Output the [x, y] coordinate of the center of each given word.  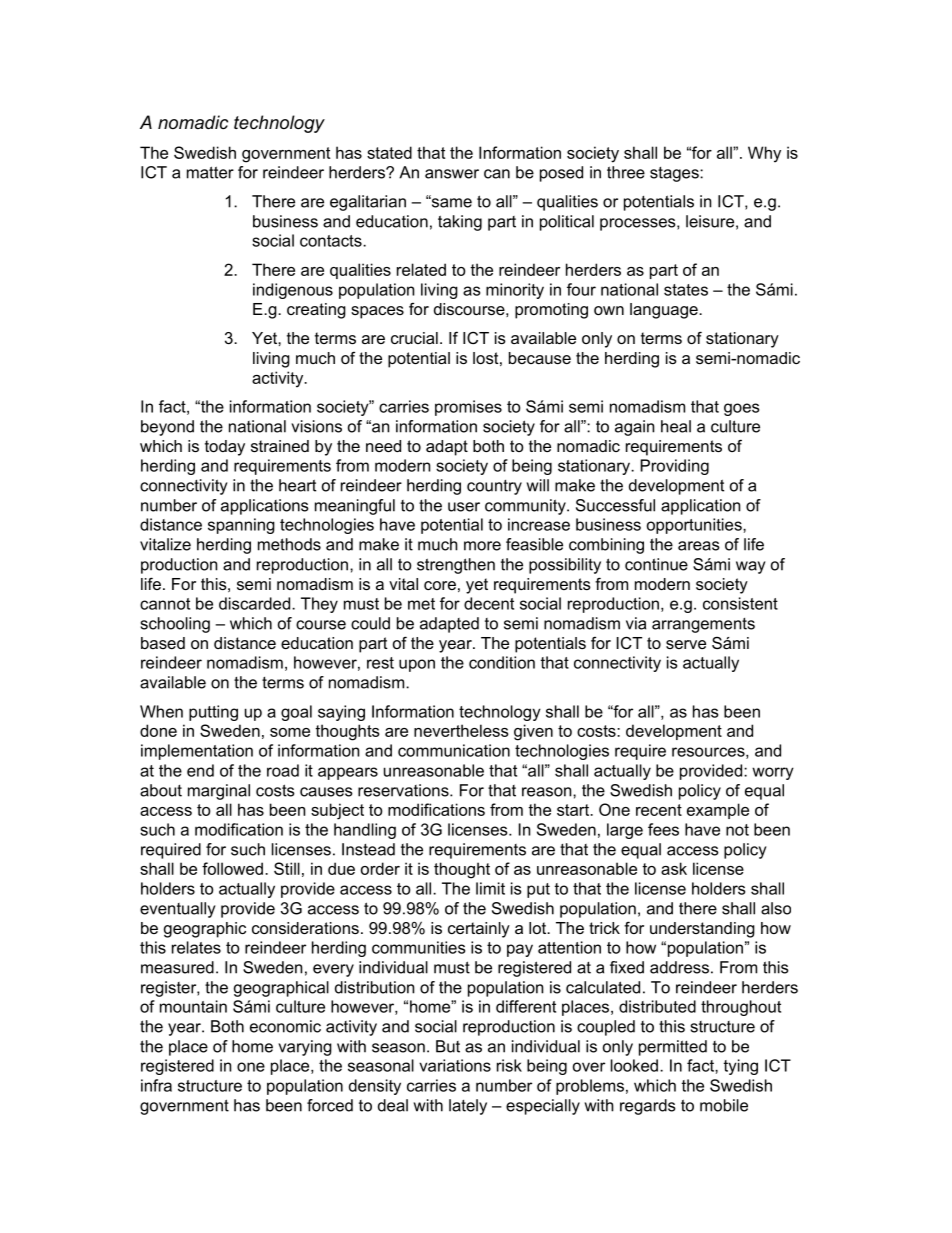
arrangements [703, 625]
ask [674, 868]
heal [676, 426]
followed [232, 868]
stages [675, 174]
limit [490, 888]
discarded [256, 603]
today [225, 448]
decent [489, 603]
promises [468, 408]
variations [455, 1065]
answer [452, 174]
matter [210, 172]
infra [156, 1085]
